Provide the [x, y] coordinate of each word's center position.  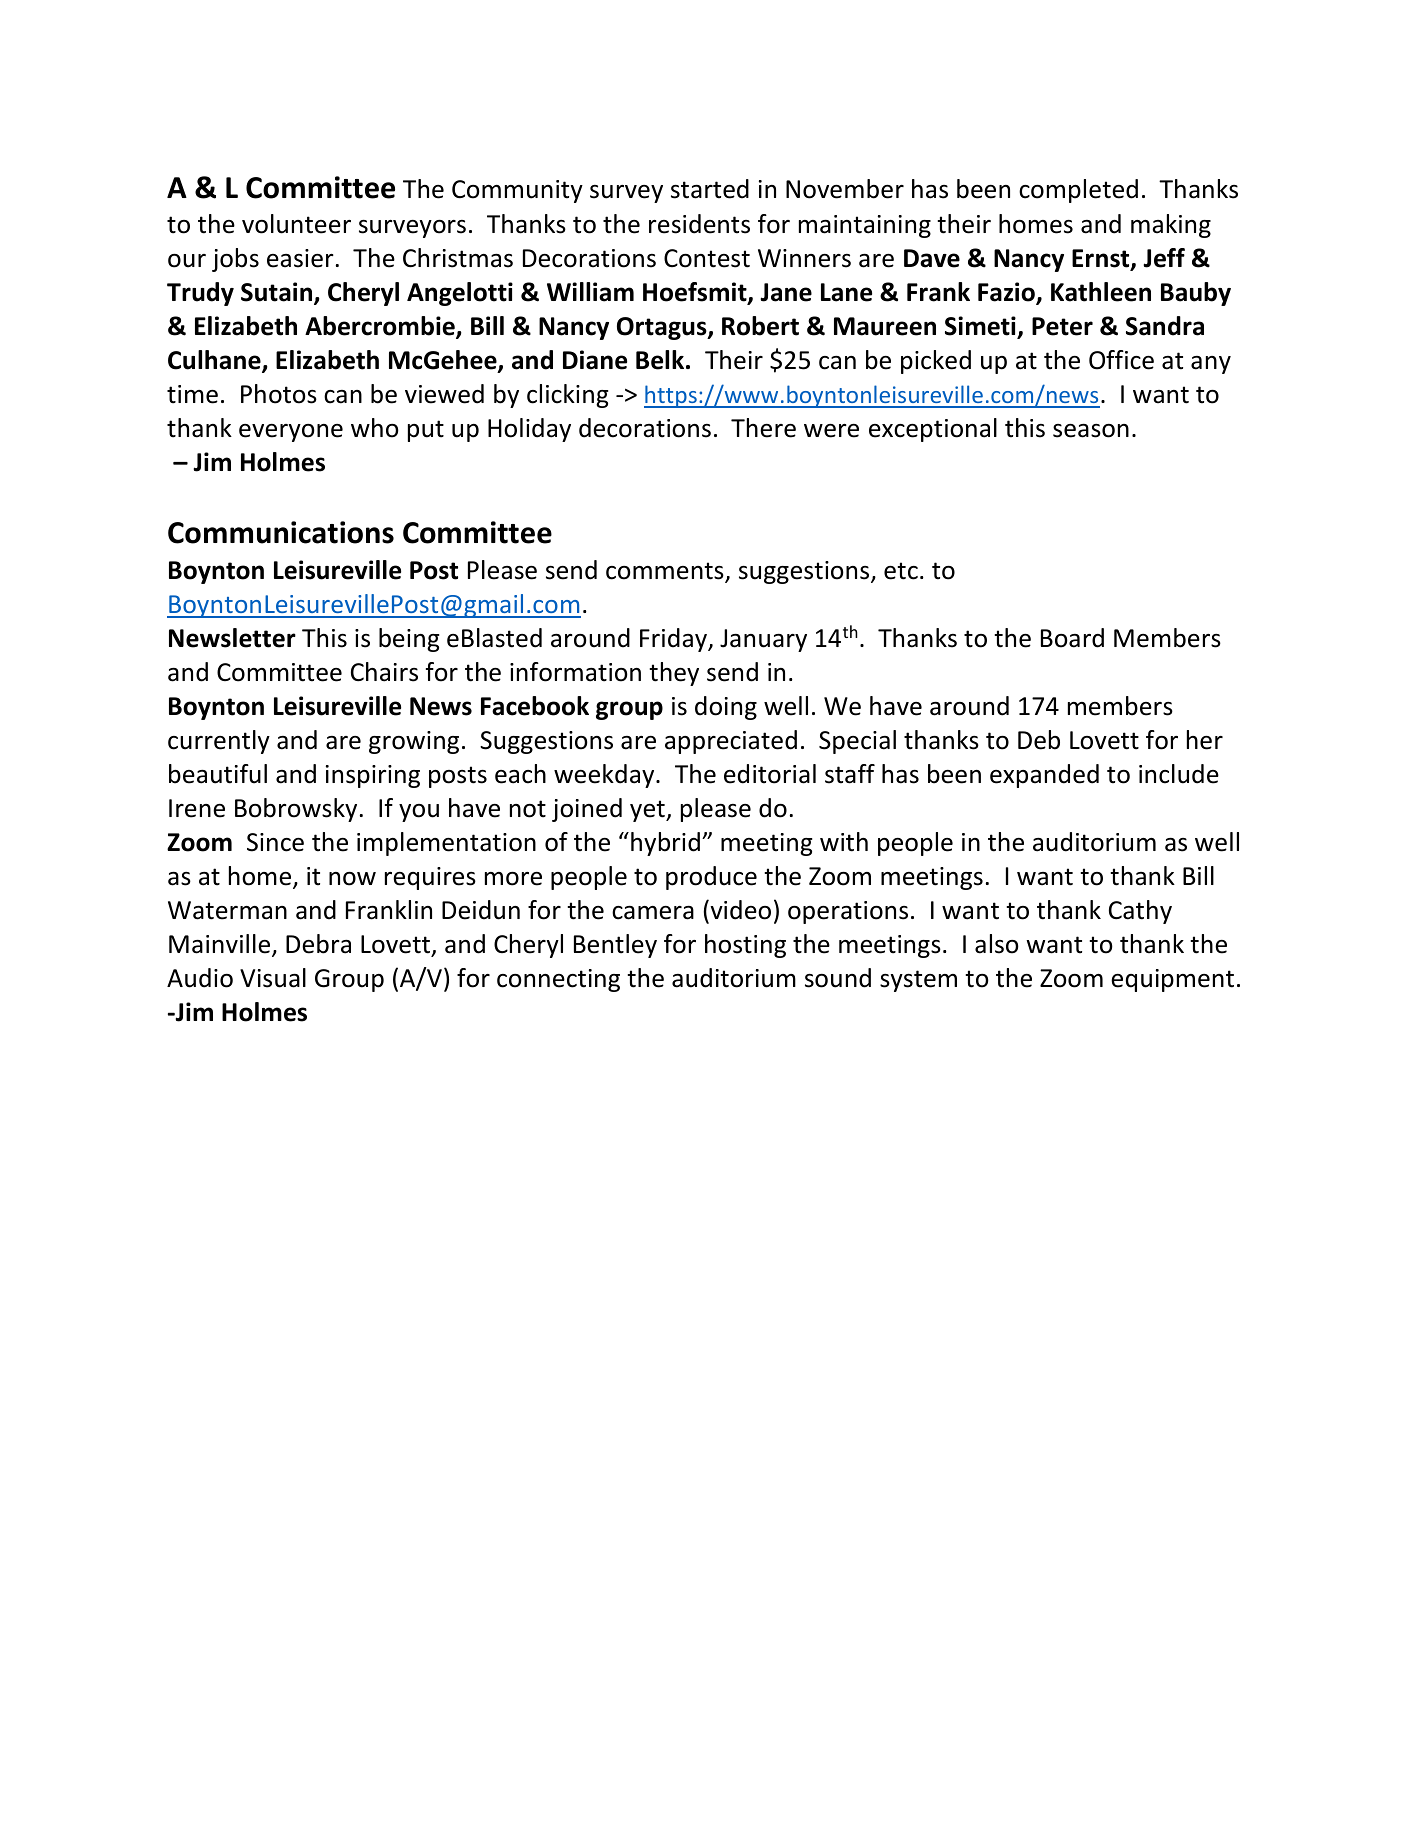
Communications [281, 532]
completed [1078, 191]
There [763, 428]
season [1091, 431]
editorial [770, 774]
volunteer [296, 224]
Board [1072, 638]
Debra [318, 944]
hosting [745, 946]
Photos [279, 394]
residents [699, 224]
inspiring [373, 776]
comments [666, 572]
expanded [1044, 776]
